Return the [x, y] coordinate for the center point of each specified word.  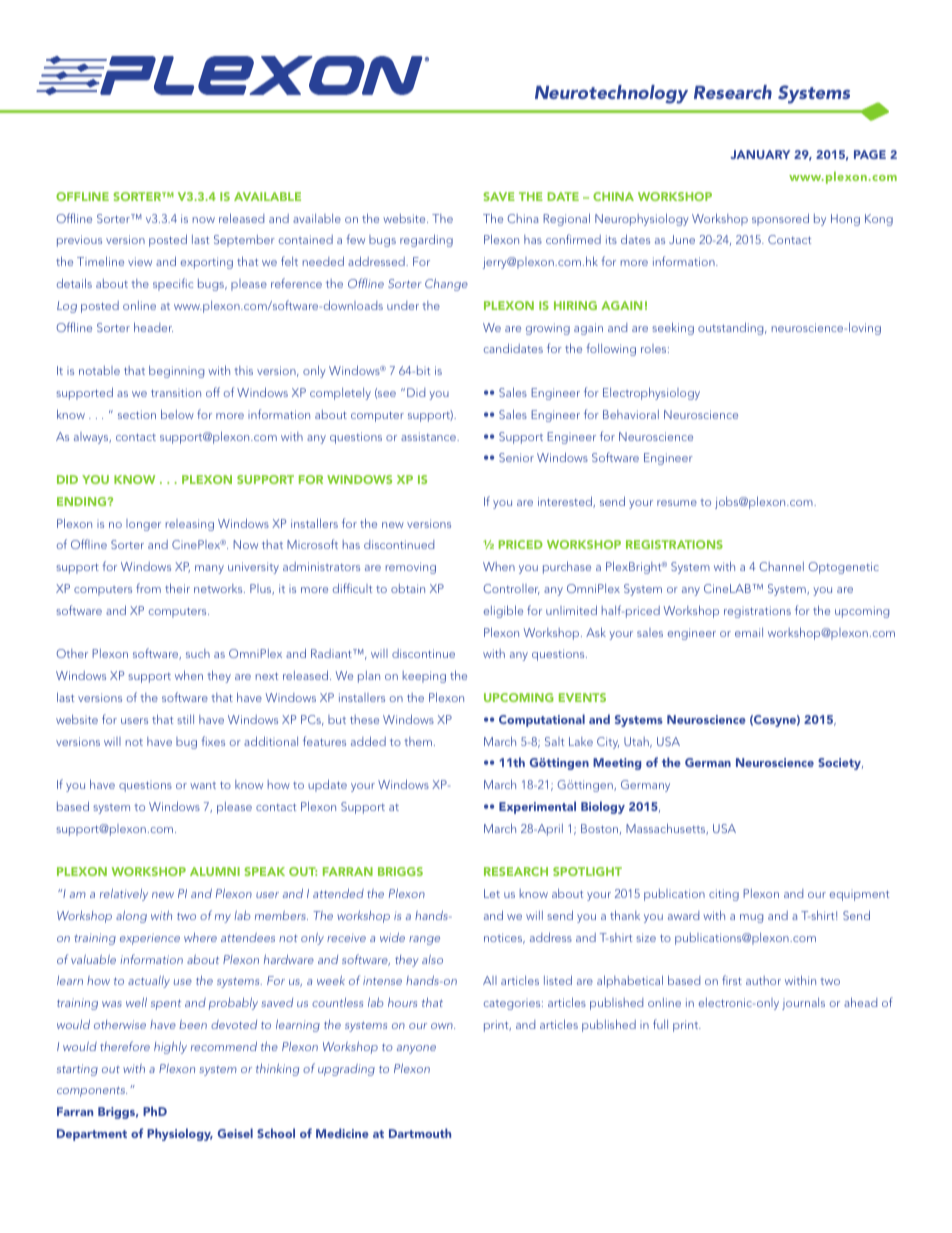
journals [803, 1004]
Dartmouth [420, 1133]
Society [840, 764]
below [177, 414]
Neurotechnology [611, 94]
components [92, 1092]
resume [677, 503]
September [244, 241]
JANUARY [760, 154]
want [203, 785]
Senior [516, 457]
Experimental [537, 807]
